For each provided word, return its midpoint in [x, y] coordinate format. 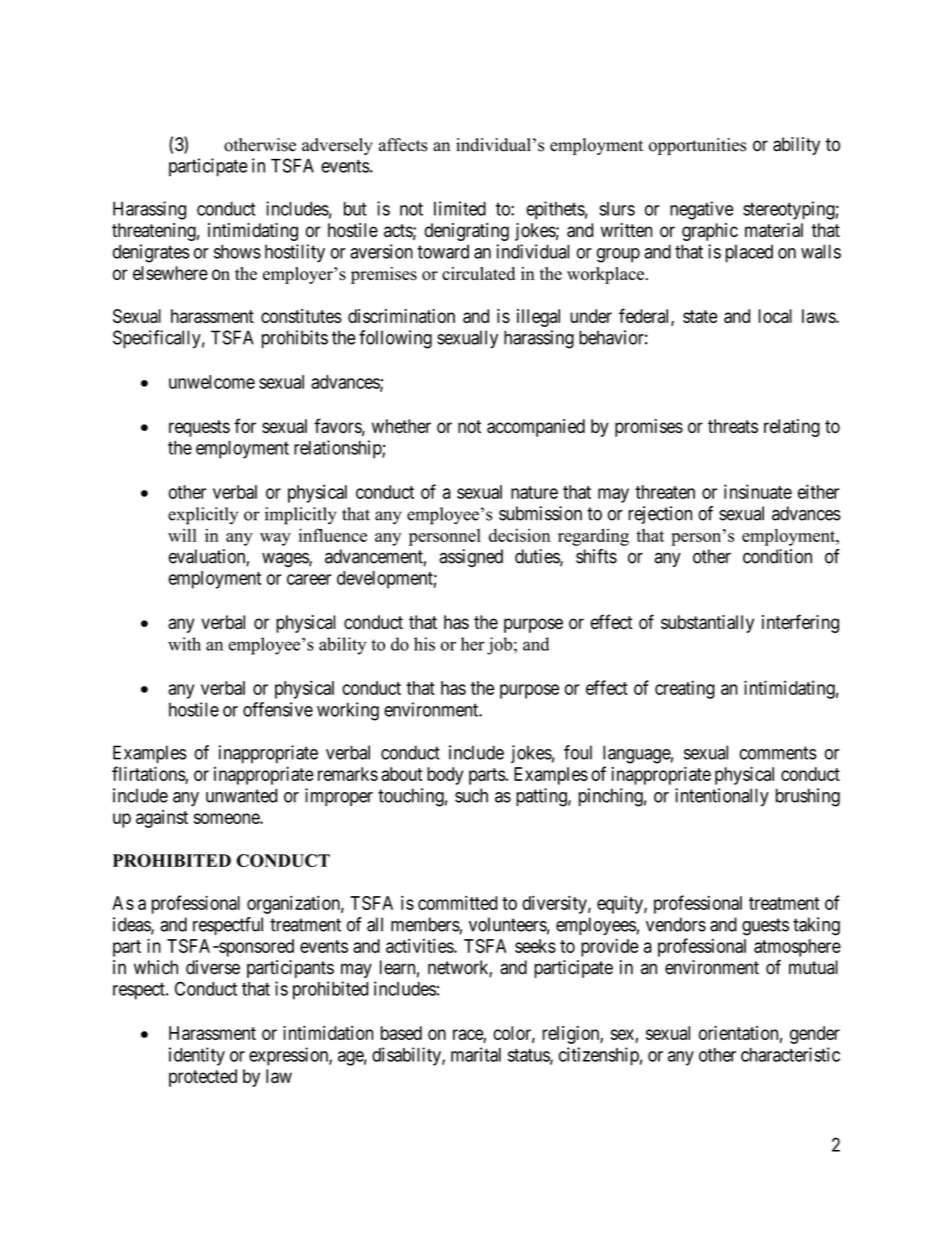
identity [197, 1056]
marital [476, 1054]
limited [460, 208]
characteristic [790, 1054]
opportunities [697, 146]
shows [237, 251]
